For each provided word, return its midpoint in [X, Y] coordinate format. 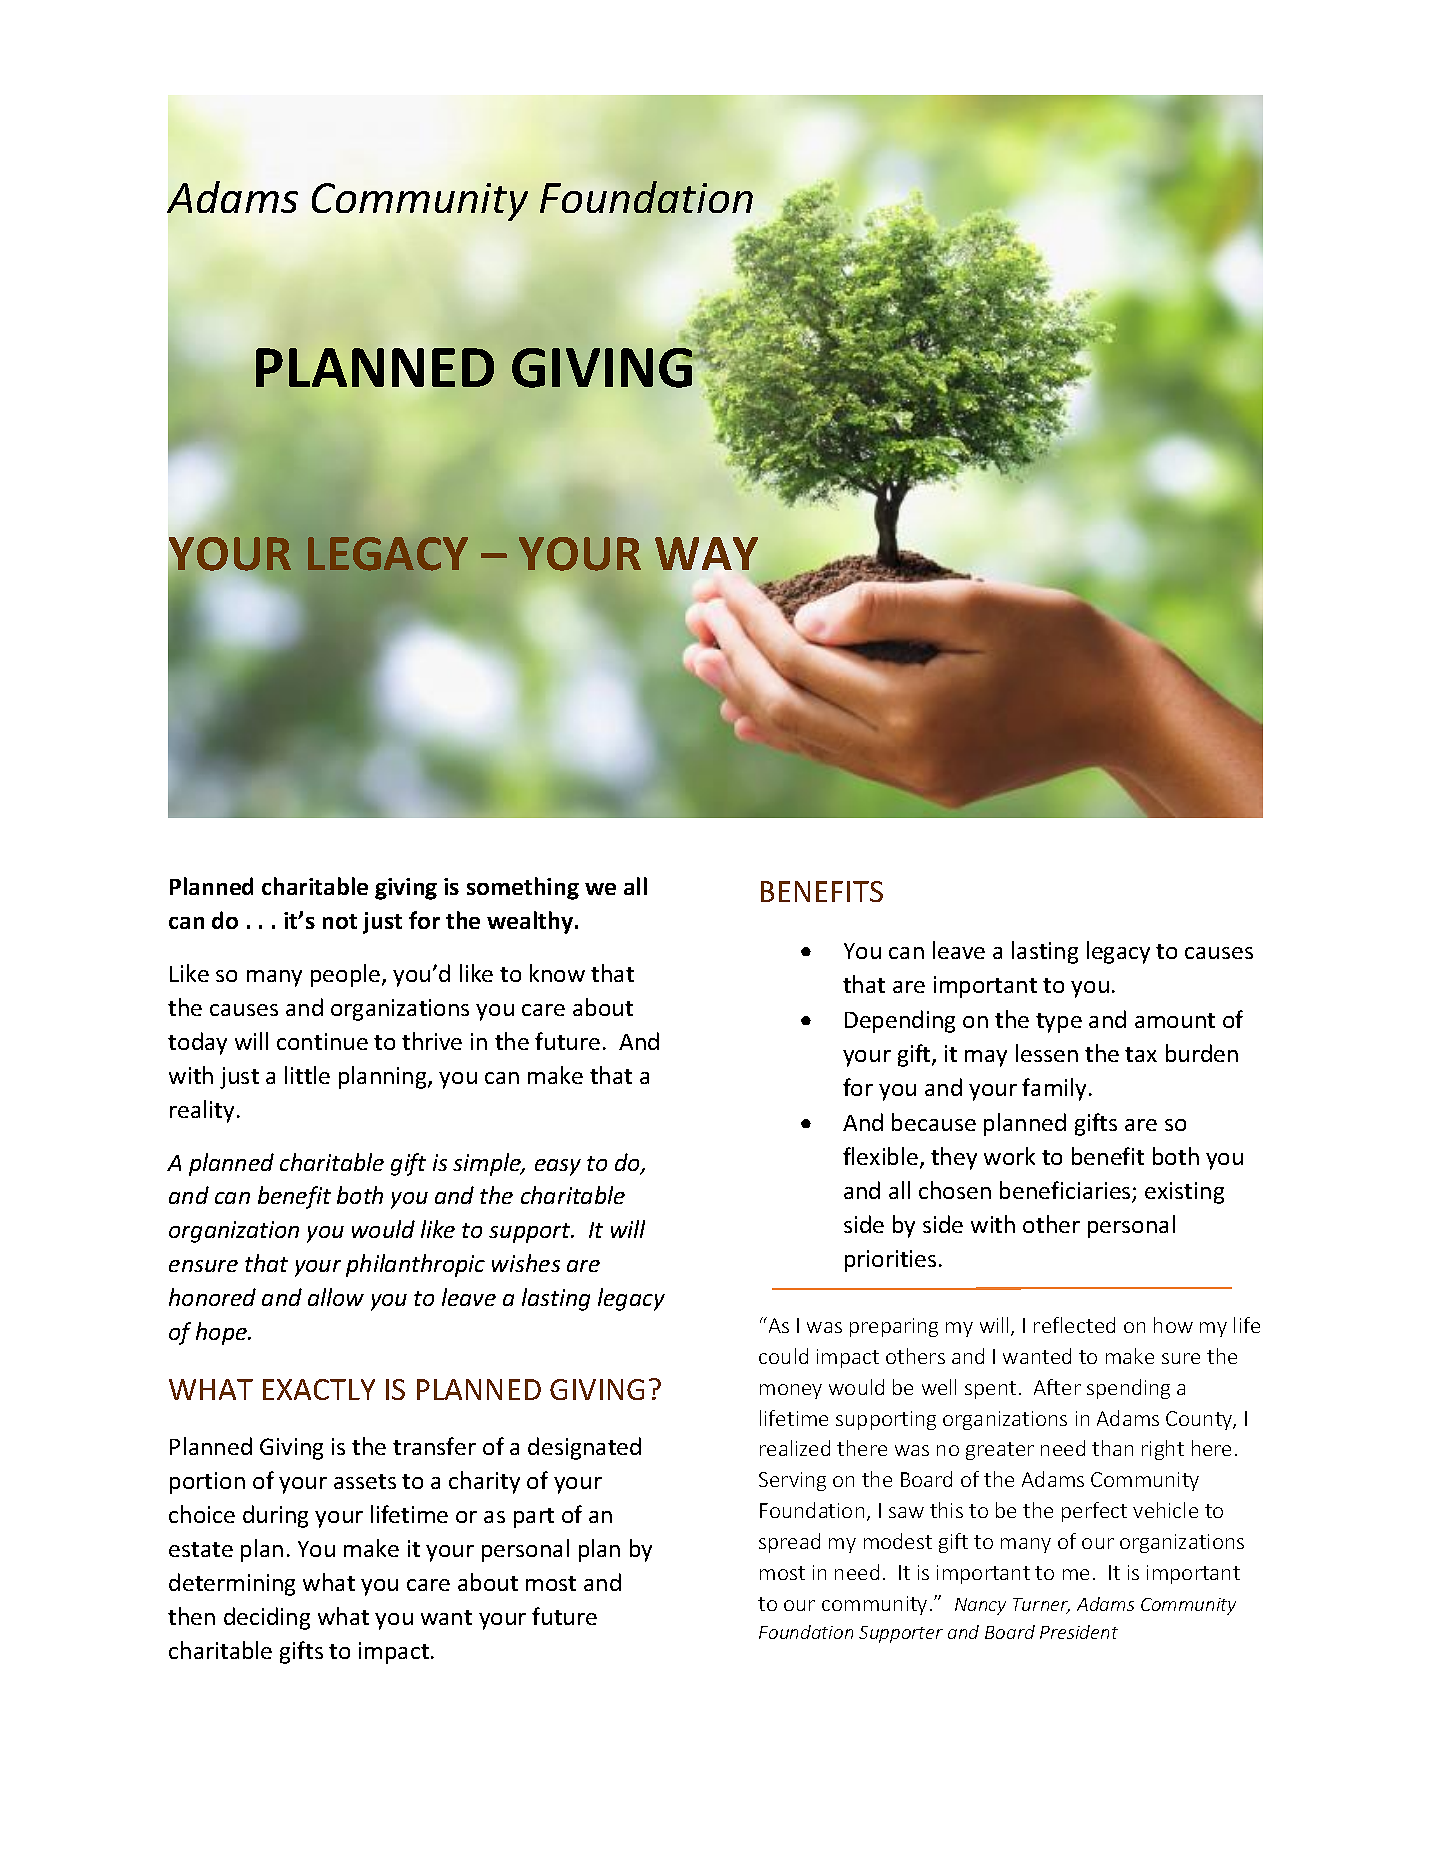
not [340, 921]
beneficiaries [1066, 1191]
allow [336, 1297]
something [523, 888]
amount [1175, 1020]
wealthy [531, 922]
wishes [526, 1263]
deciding [267, 1618]
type [1059, 1023]
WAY [706, 553]
